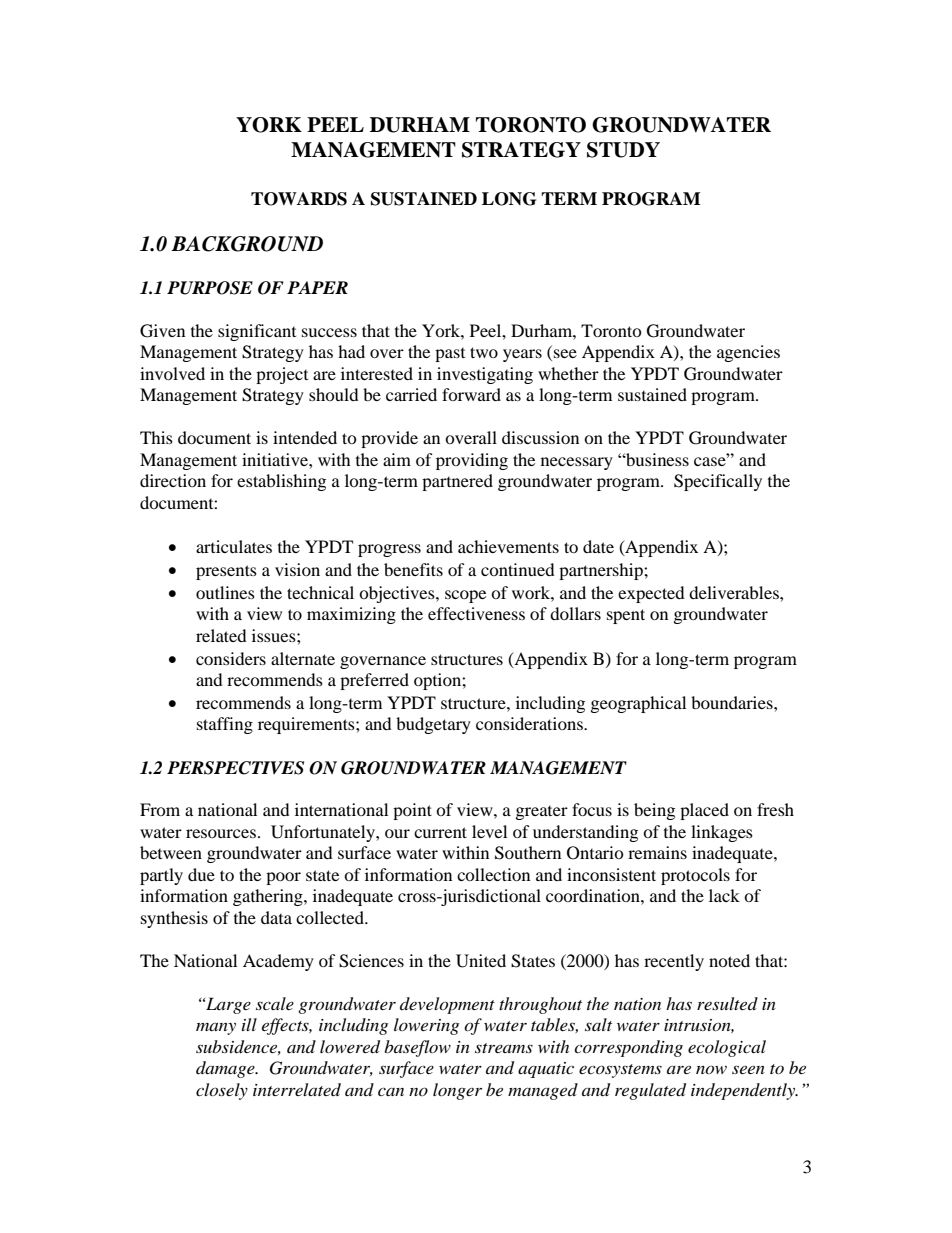 The image size is (952, 1233). I want to click on TOWARDS, so click(299, 199).
